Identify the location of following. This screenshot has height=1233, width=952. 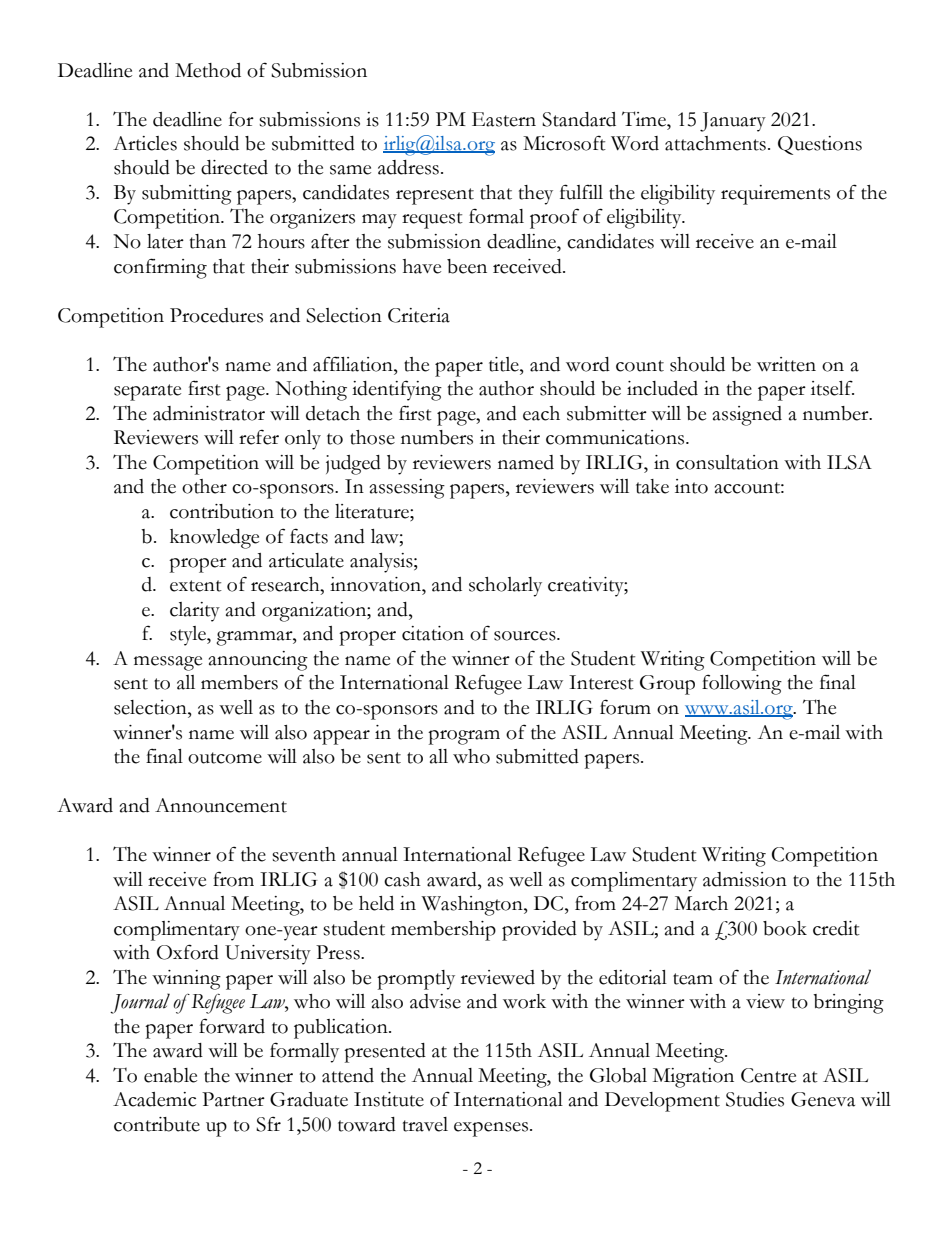
(742, 684).
